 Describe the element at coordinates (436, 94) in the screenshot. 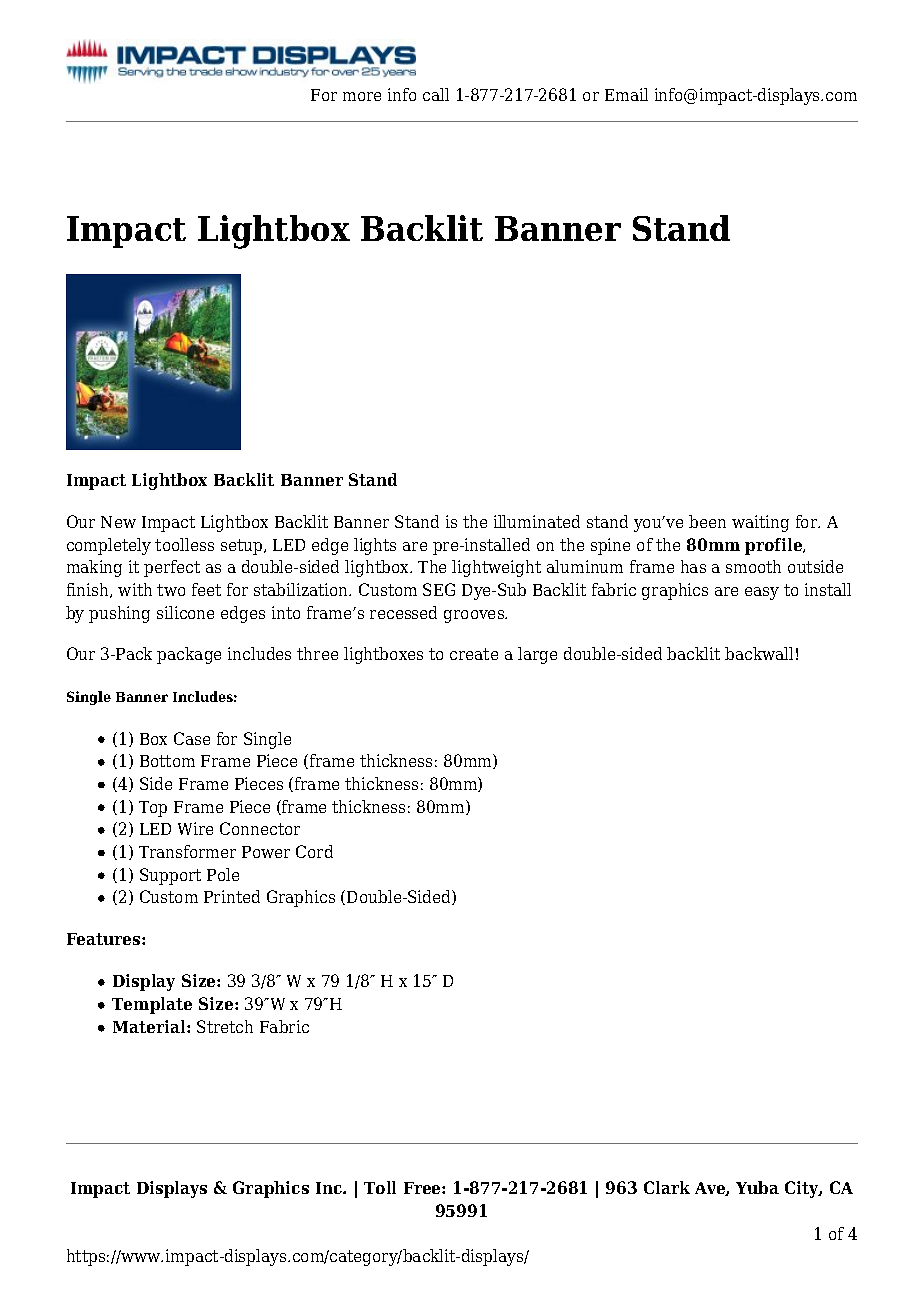

I see `call` at that location.
